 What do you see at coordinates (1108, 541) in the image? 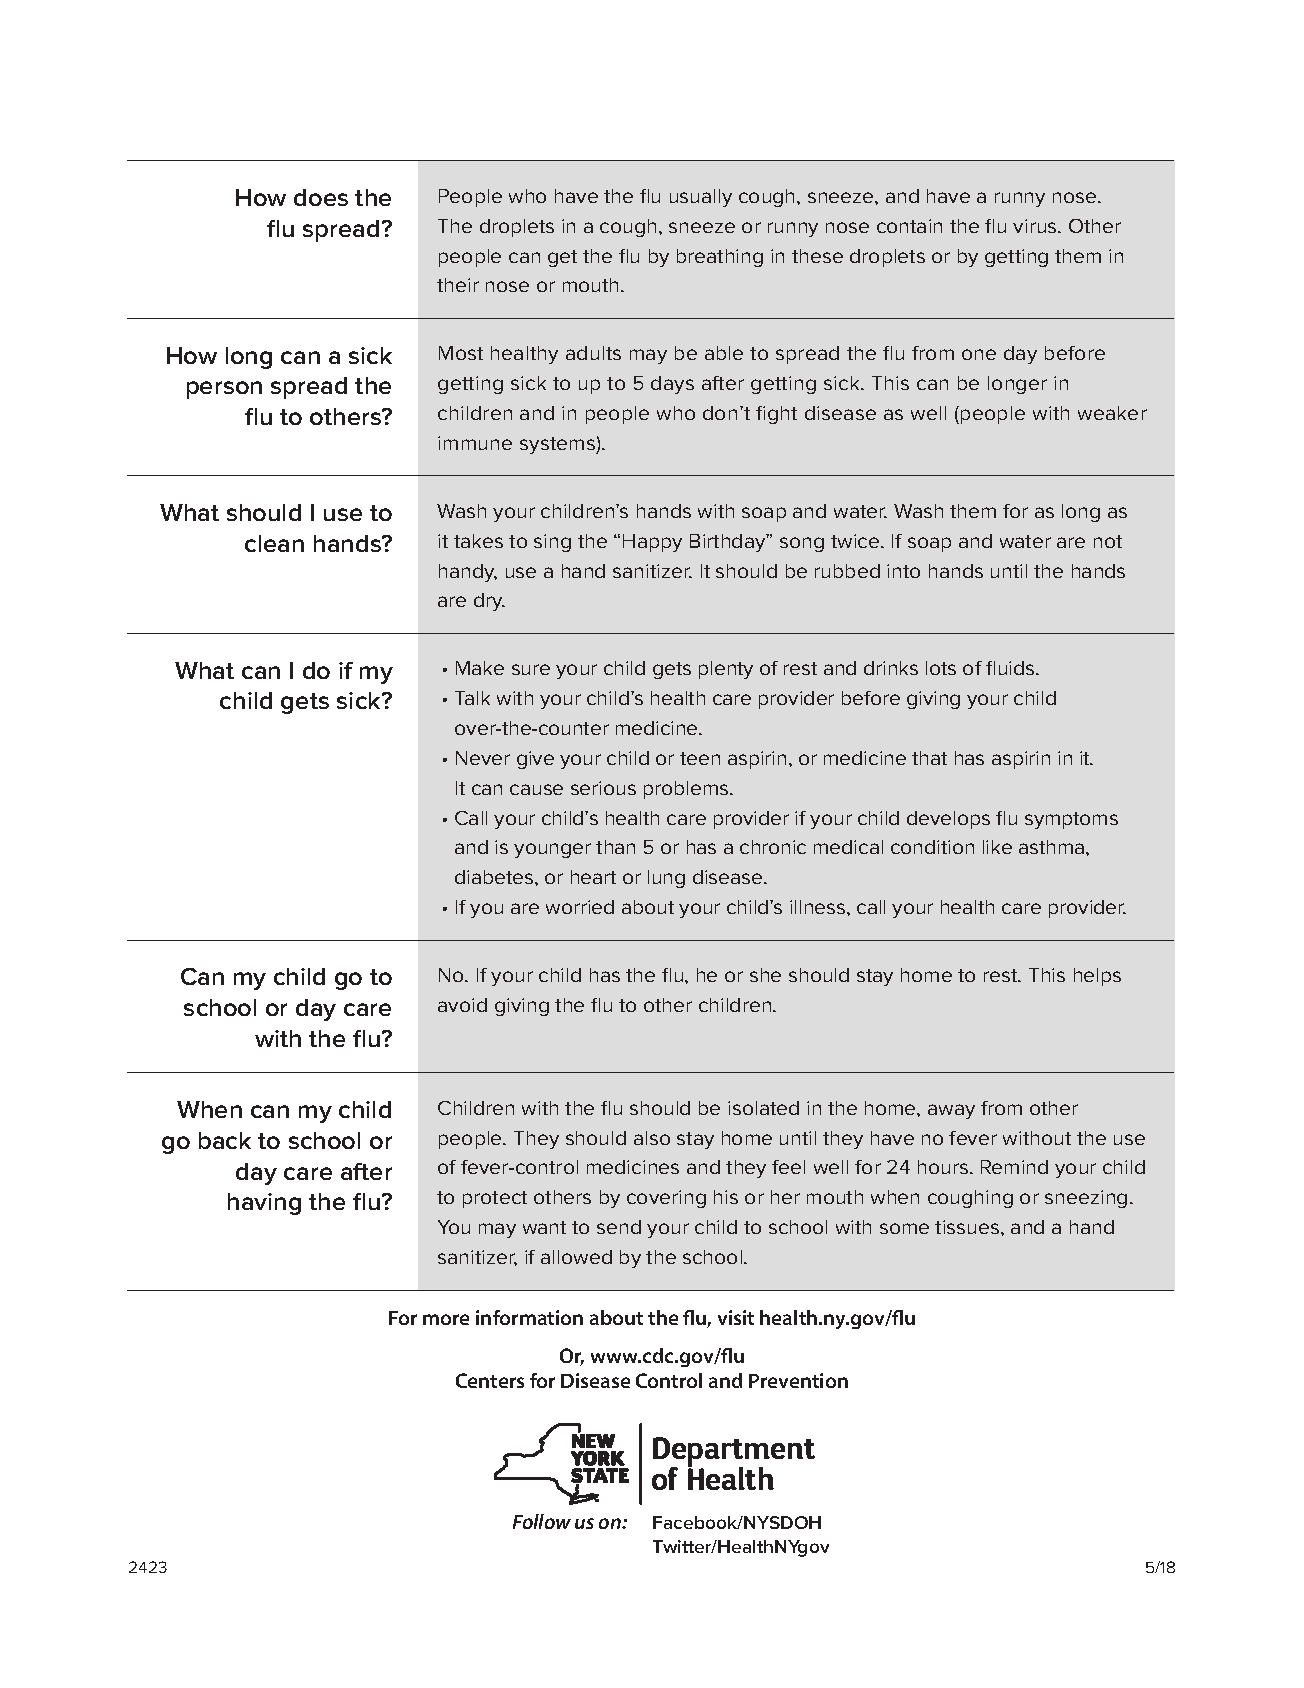
I see `not` at bounding box center [1108, 541].
